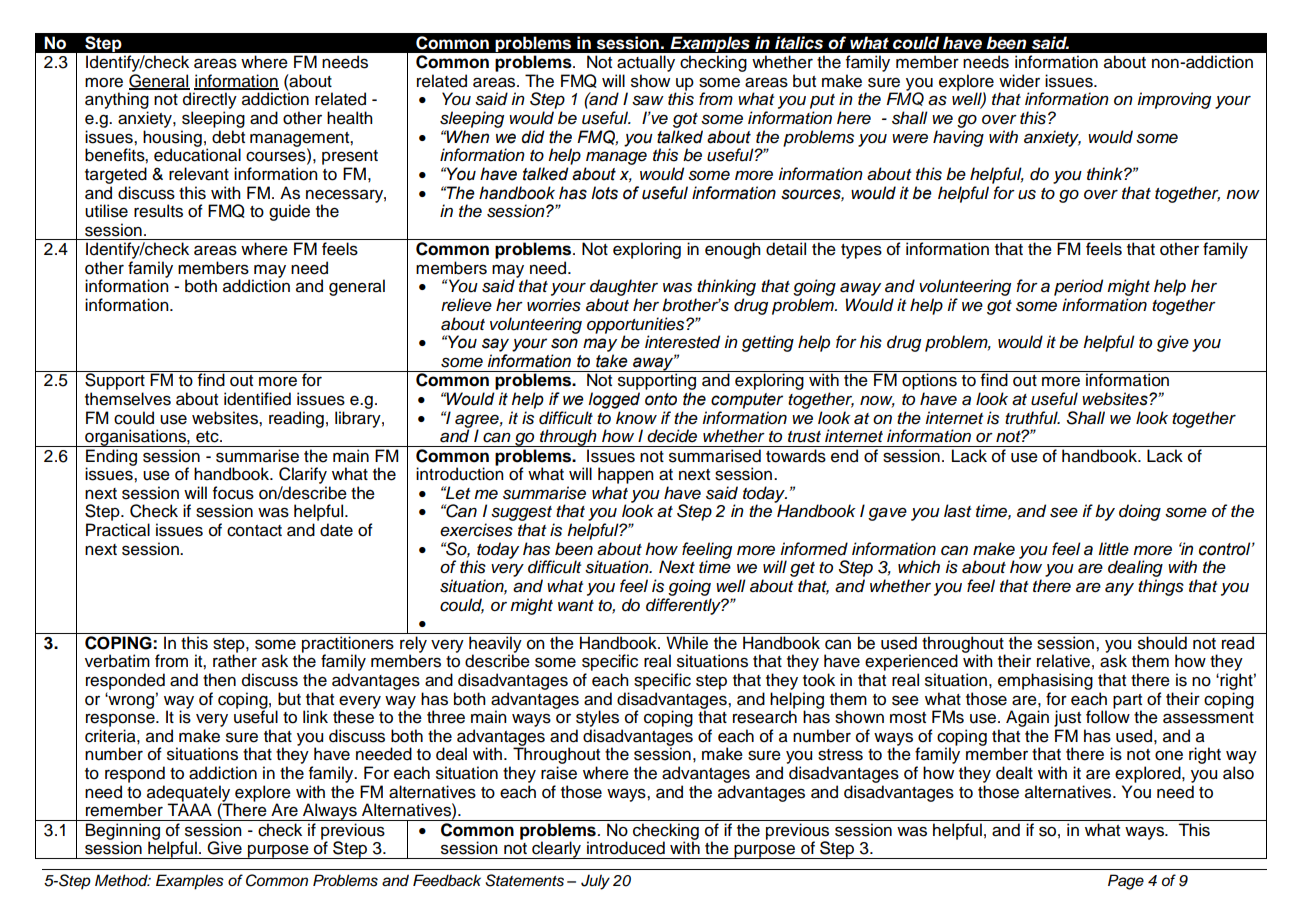 The image size is (1308, 924). What do you see at coordinates (626, 475) in the screenshot?
I see `happen` at bounding box center [626, 475].
